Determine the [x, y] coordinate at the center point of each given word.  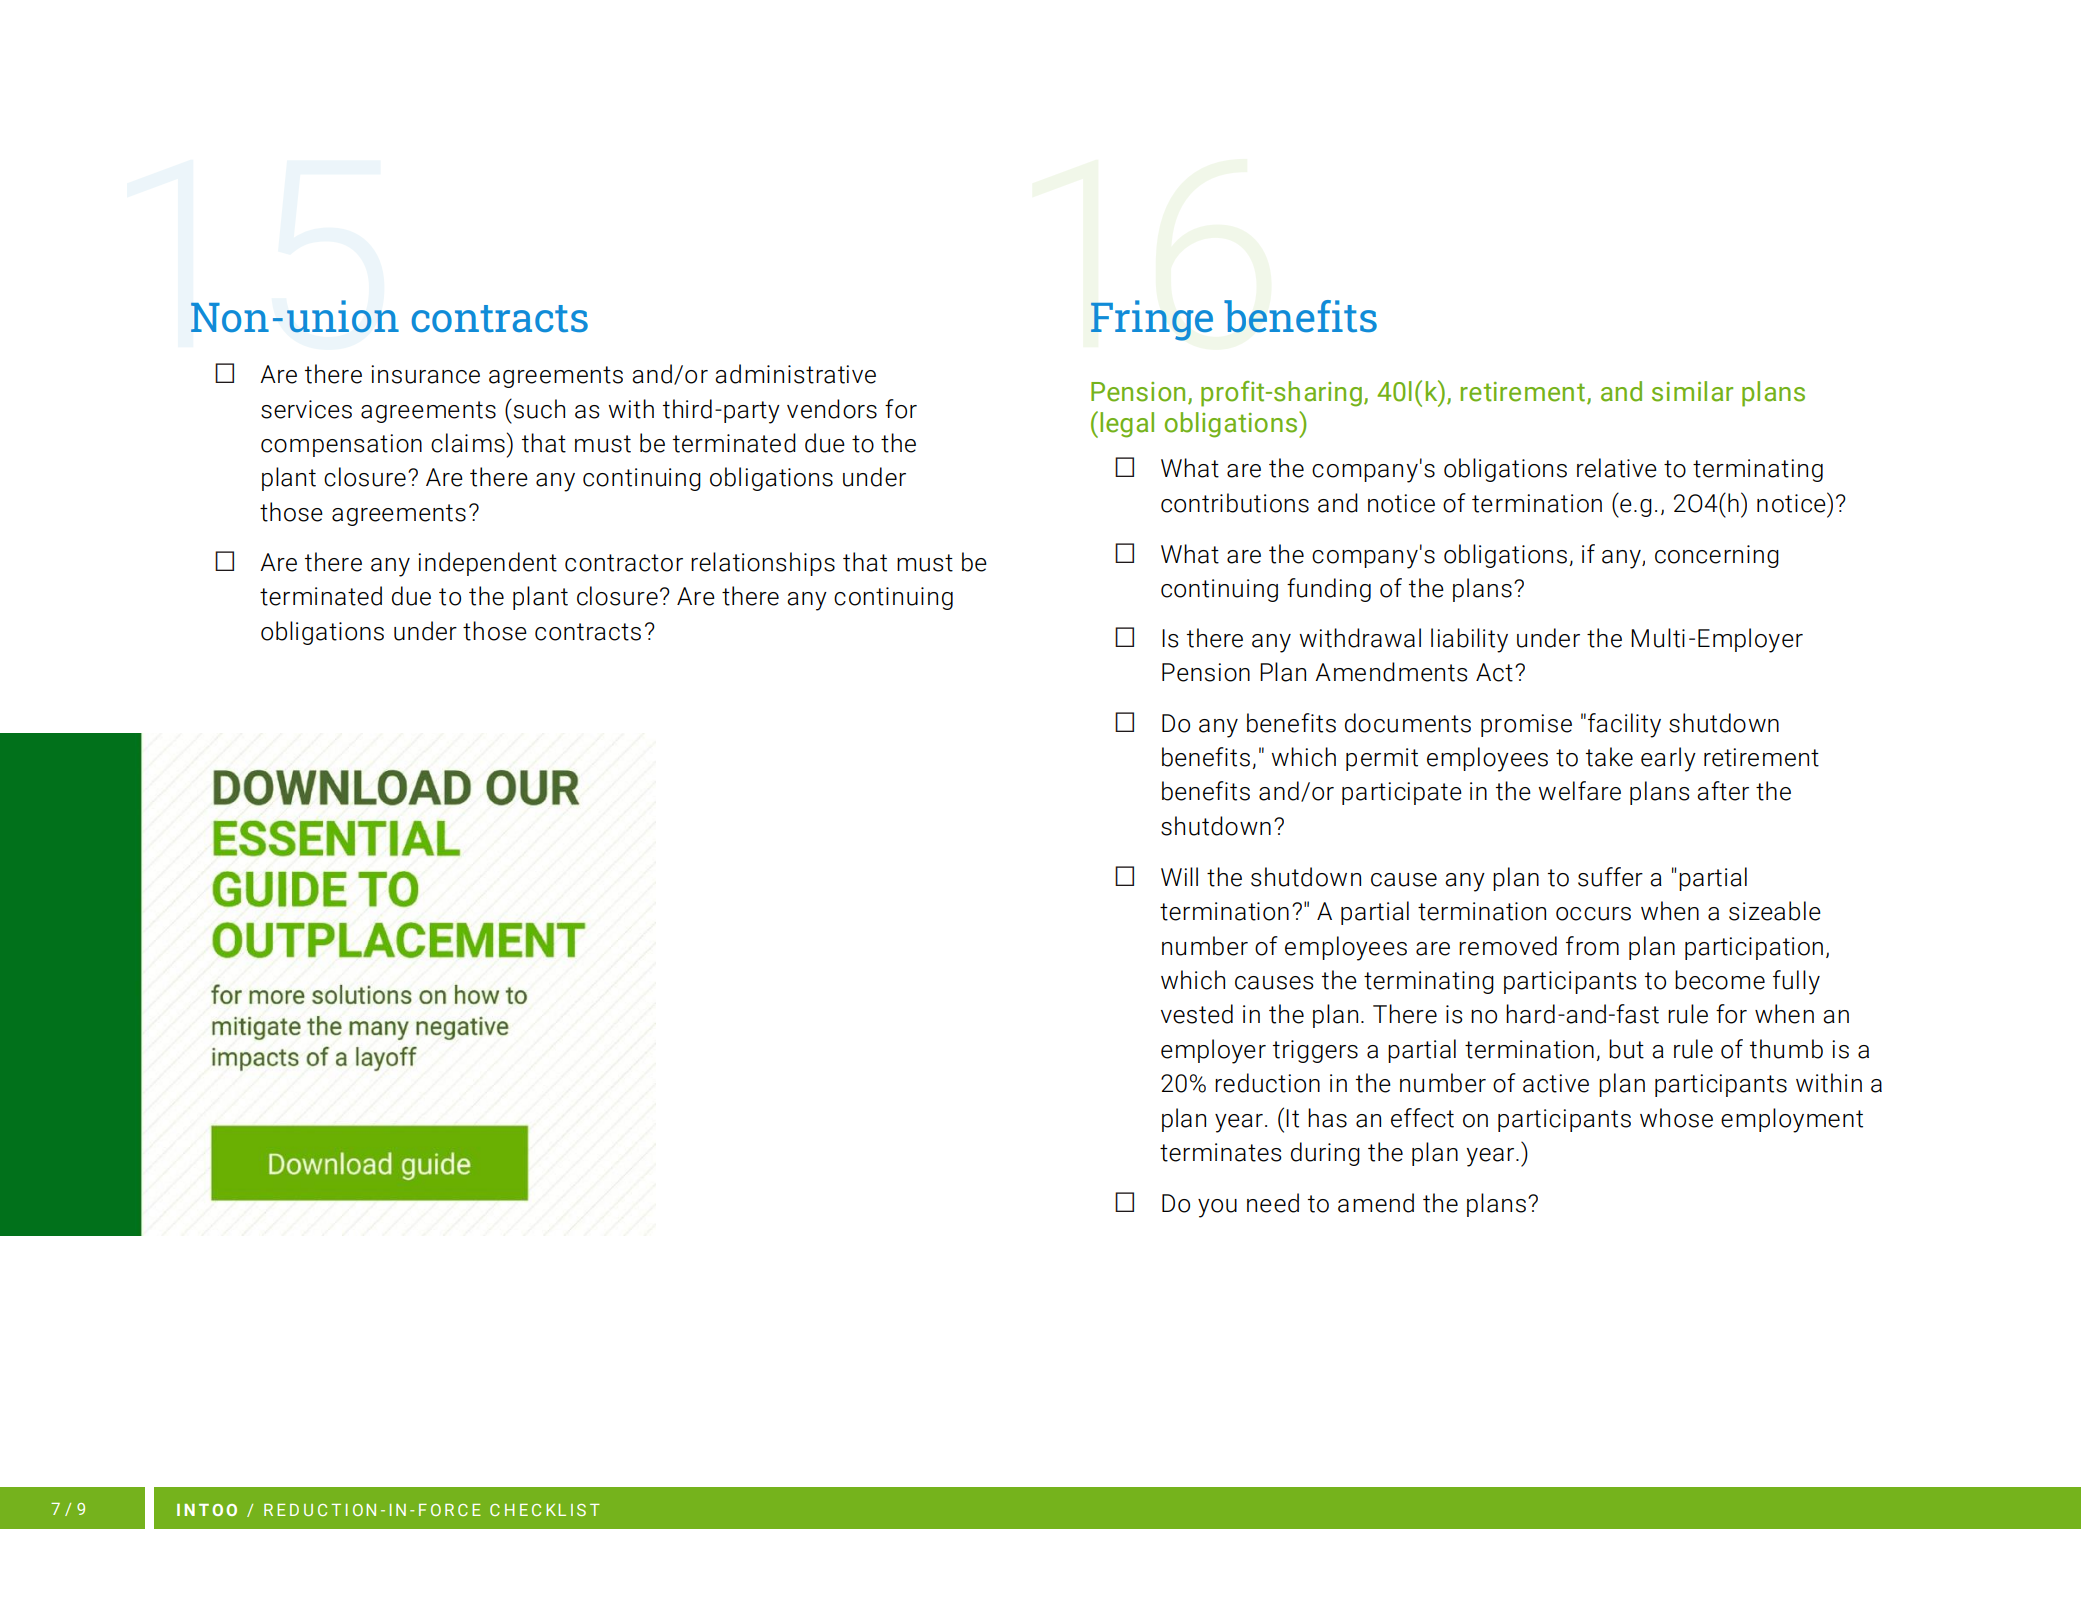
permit [1382, 759]
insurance [425, 374]
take [1609, 757]
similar [1692, 391]
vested [1197, 1014]
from [1592, 946]
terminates [1221, 1152]
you [1217, 1208]
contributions [1235, 503]
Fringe [1152, 320]
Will [1179, 876]
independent [487, 564]
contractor [624, 563]
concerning [1717, 556]
